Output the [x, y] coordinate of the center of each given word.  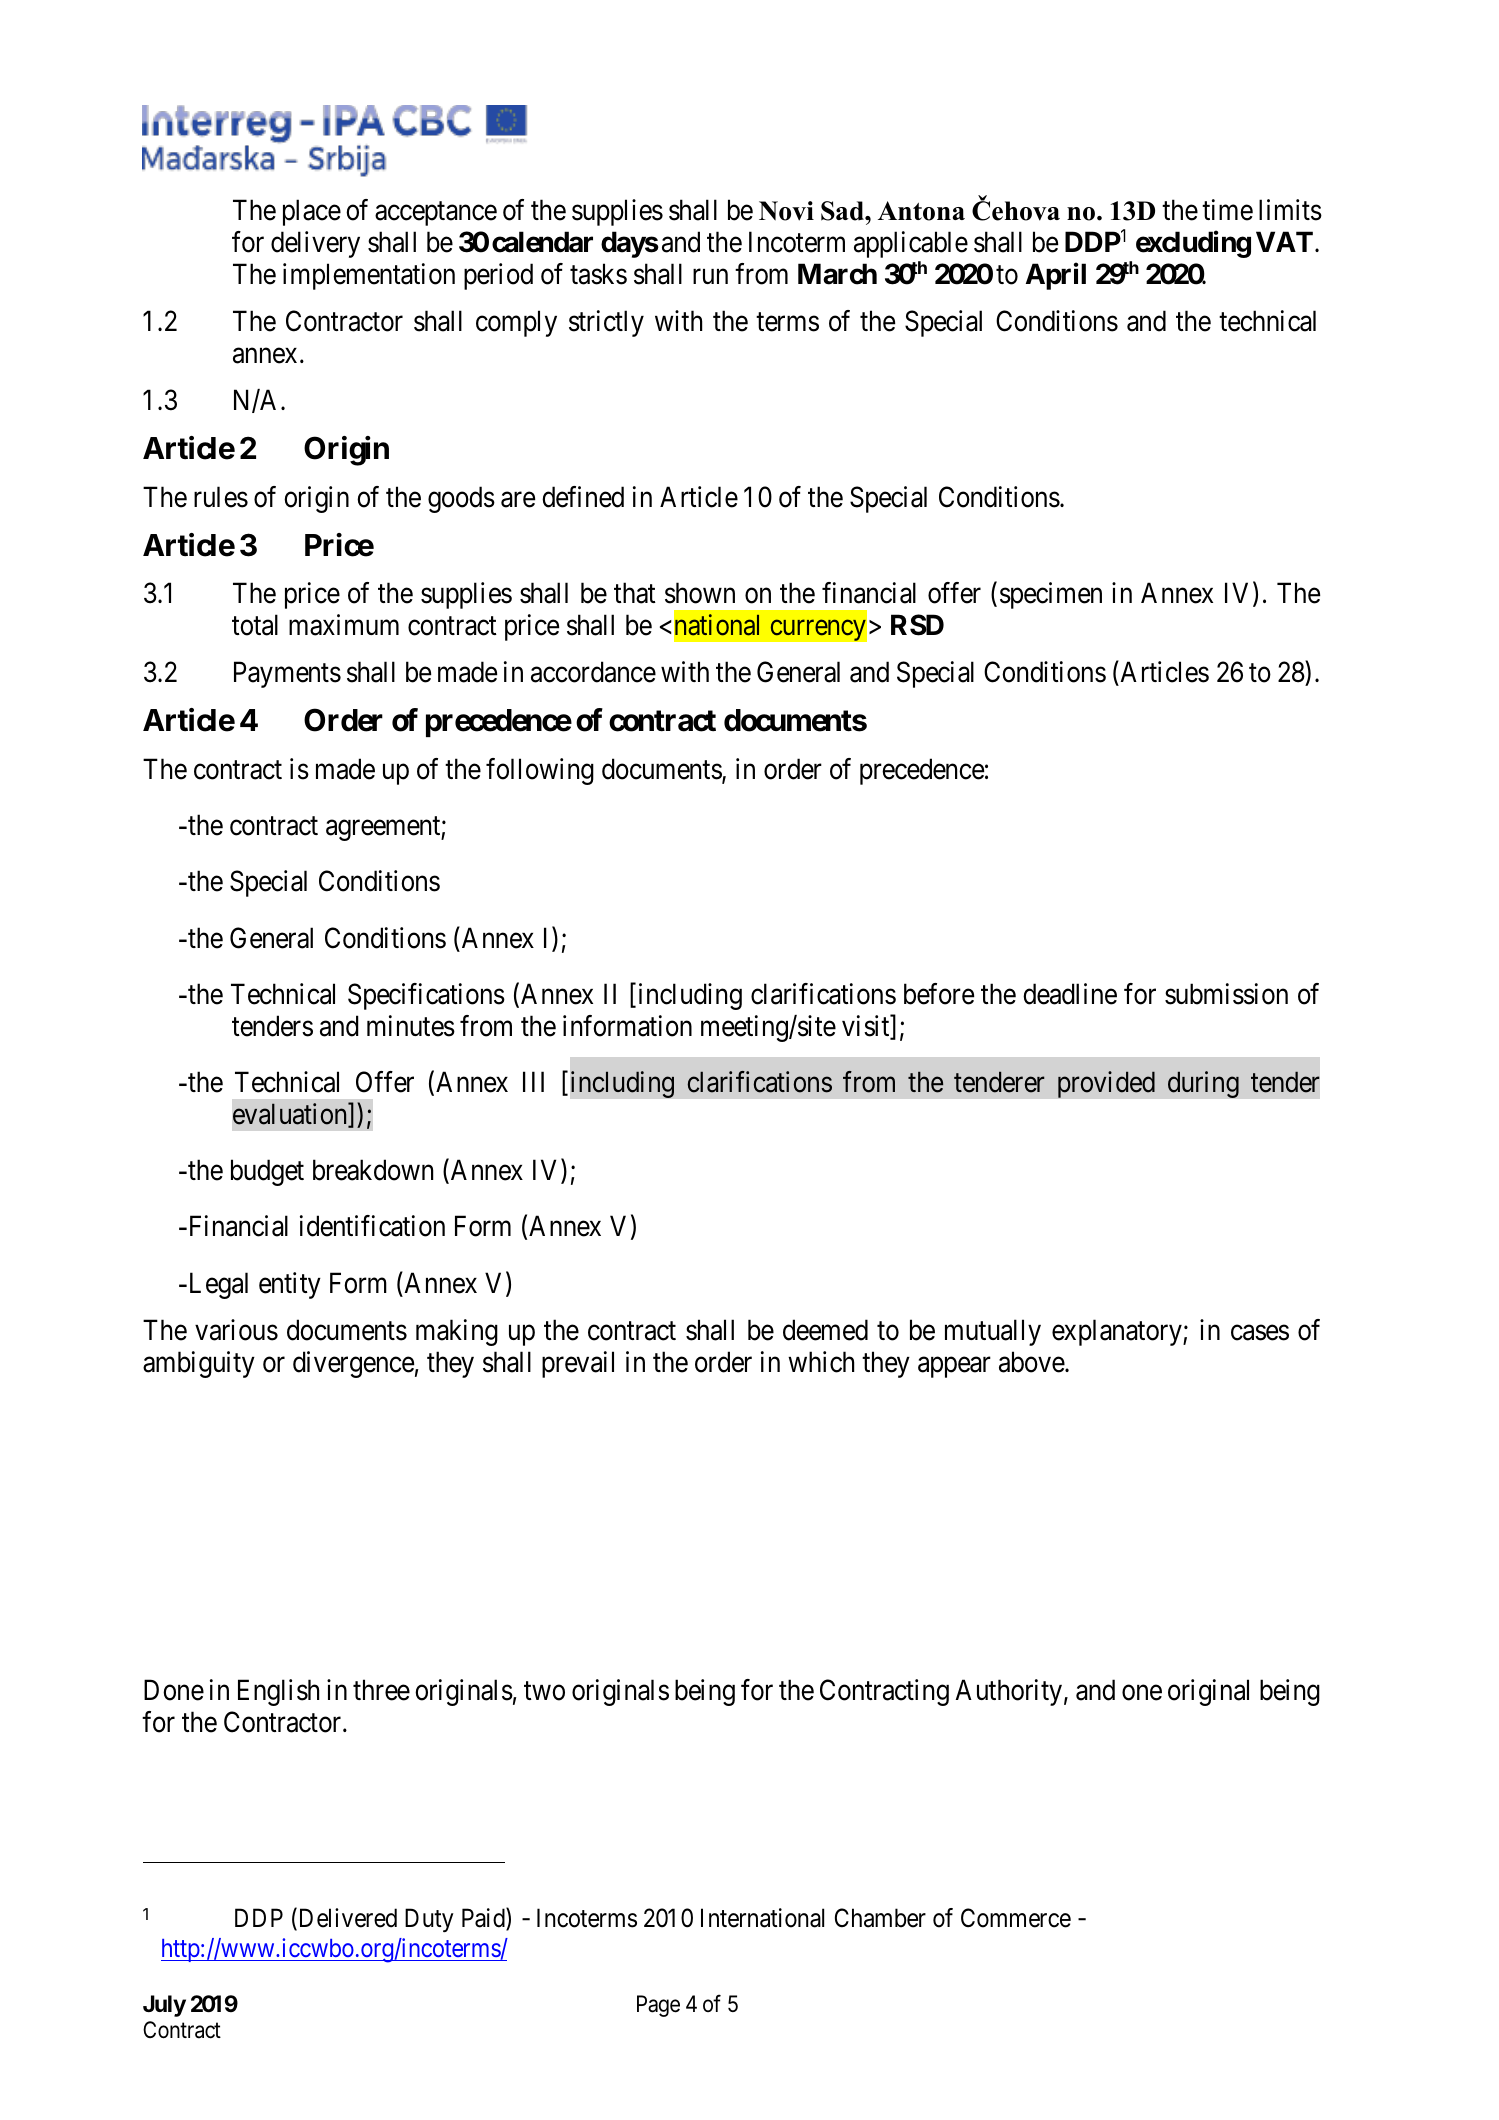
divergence [353, 1364]
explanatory [1118, 1332]
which [821, 1362]
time [1227, 210]
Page [658, 2006]
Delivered [346, 1919]
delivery [315, 244]
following [540, 771]
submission [1226, 994]
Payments [287, 675]
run [710, 276]
